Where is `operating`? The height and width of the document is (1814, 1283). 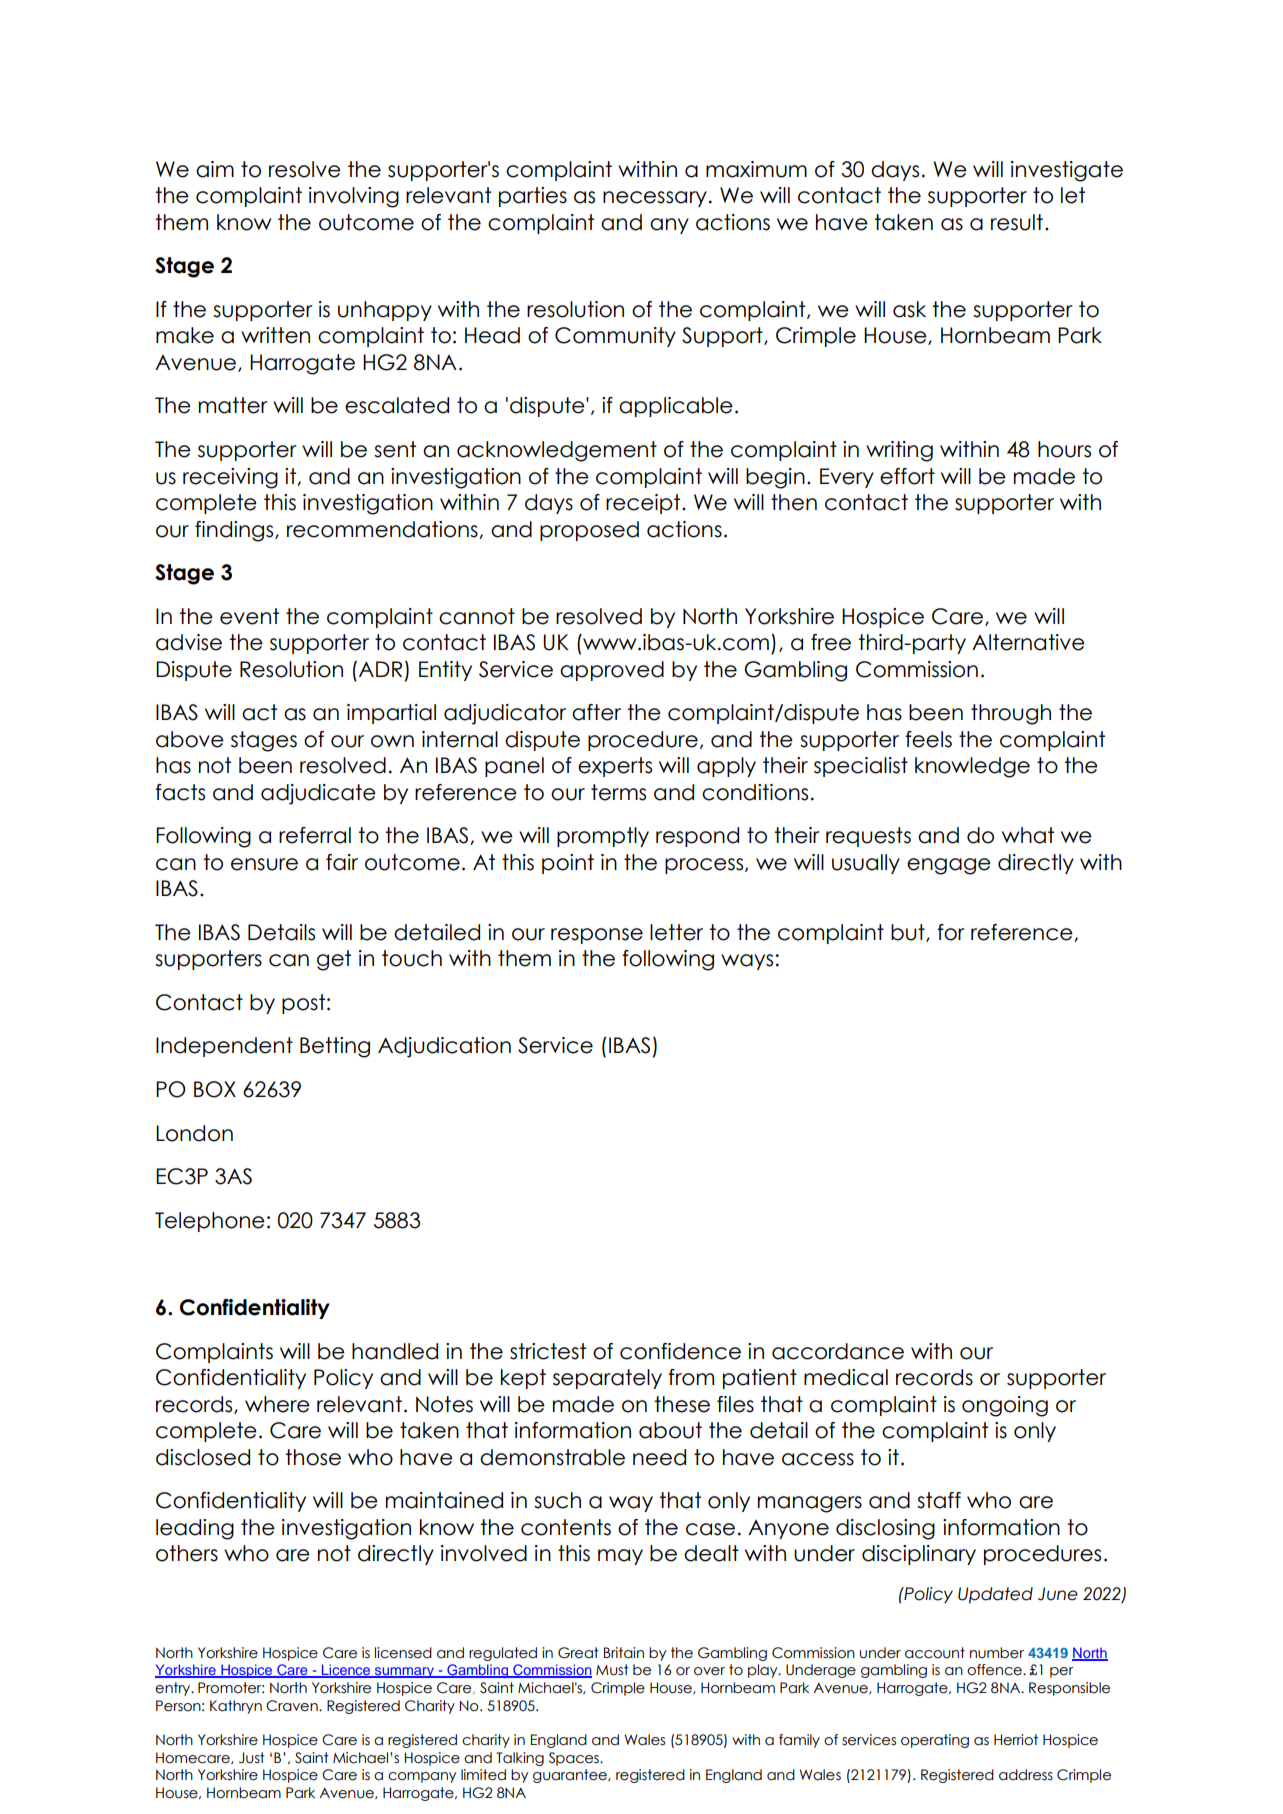 operating is located at coordinates (935, 1741).
